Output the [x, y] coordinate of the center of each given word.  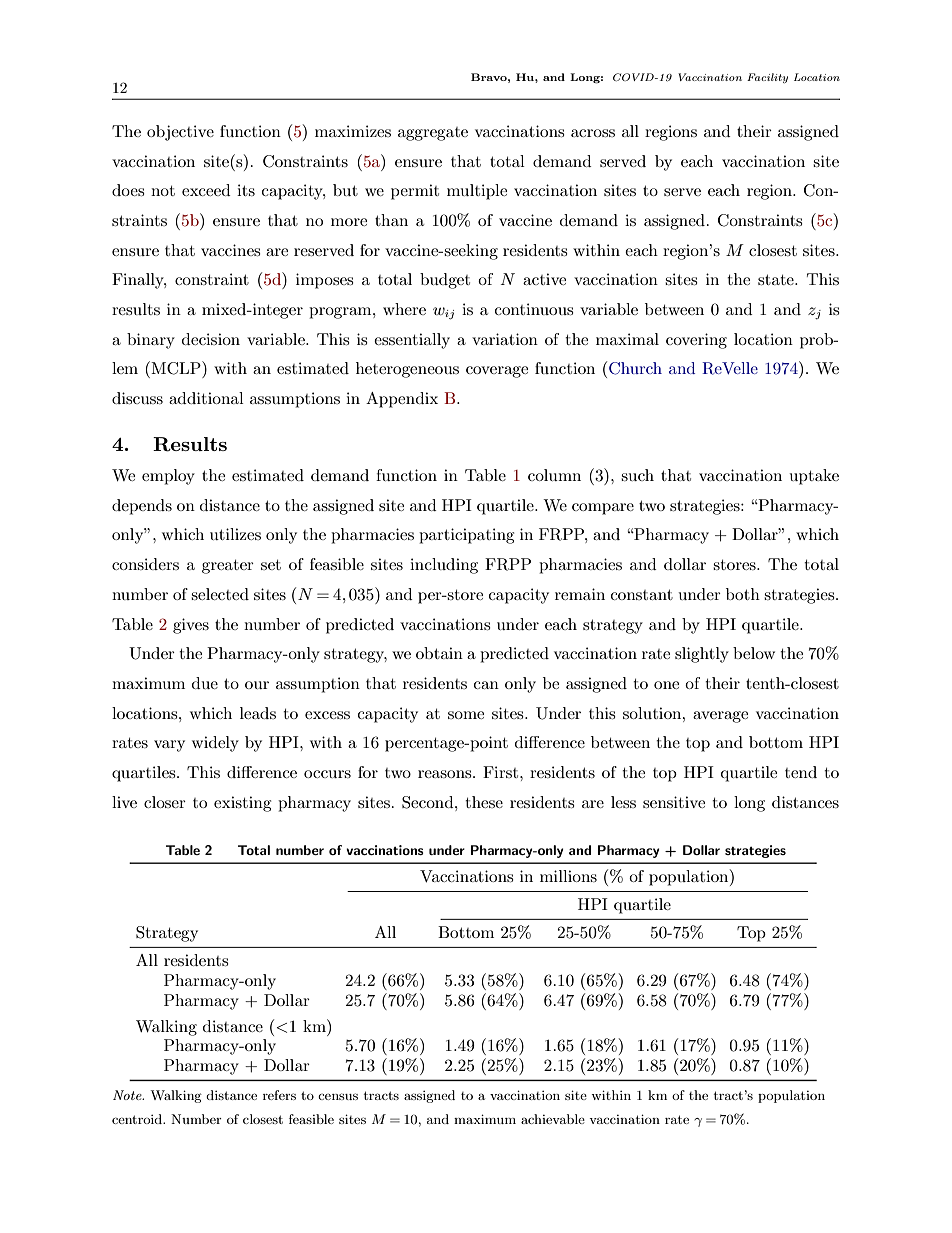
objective [180, 133]
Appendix [402, 400]
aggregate [433, 134]
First [502, 772]
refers [279, 1095]
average [720, 717]
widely [215, 744]
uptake [814, 477]
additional [206, 398]
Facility [767, 78]
